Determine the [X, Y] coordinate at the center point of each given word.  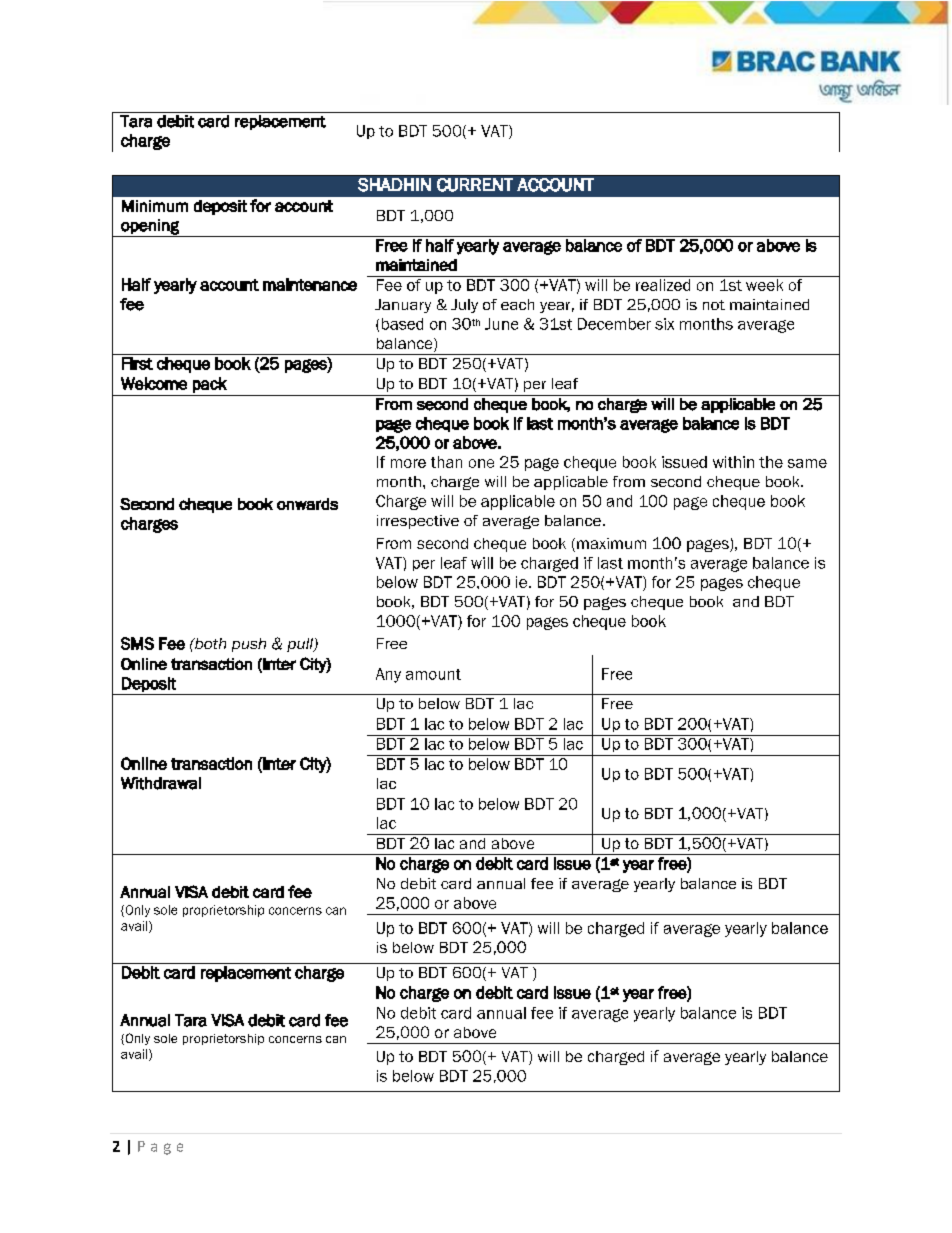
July [464, 306]
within [733, 462]
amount [433, 674]
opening [150, 228]
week [764, 285]
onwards [307, 504]
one [481, 463]
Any [388, 675]
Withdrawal [161, 783]
